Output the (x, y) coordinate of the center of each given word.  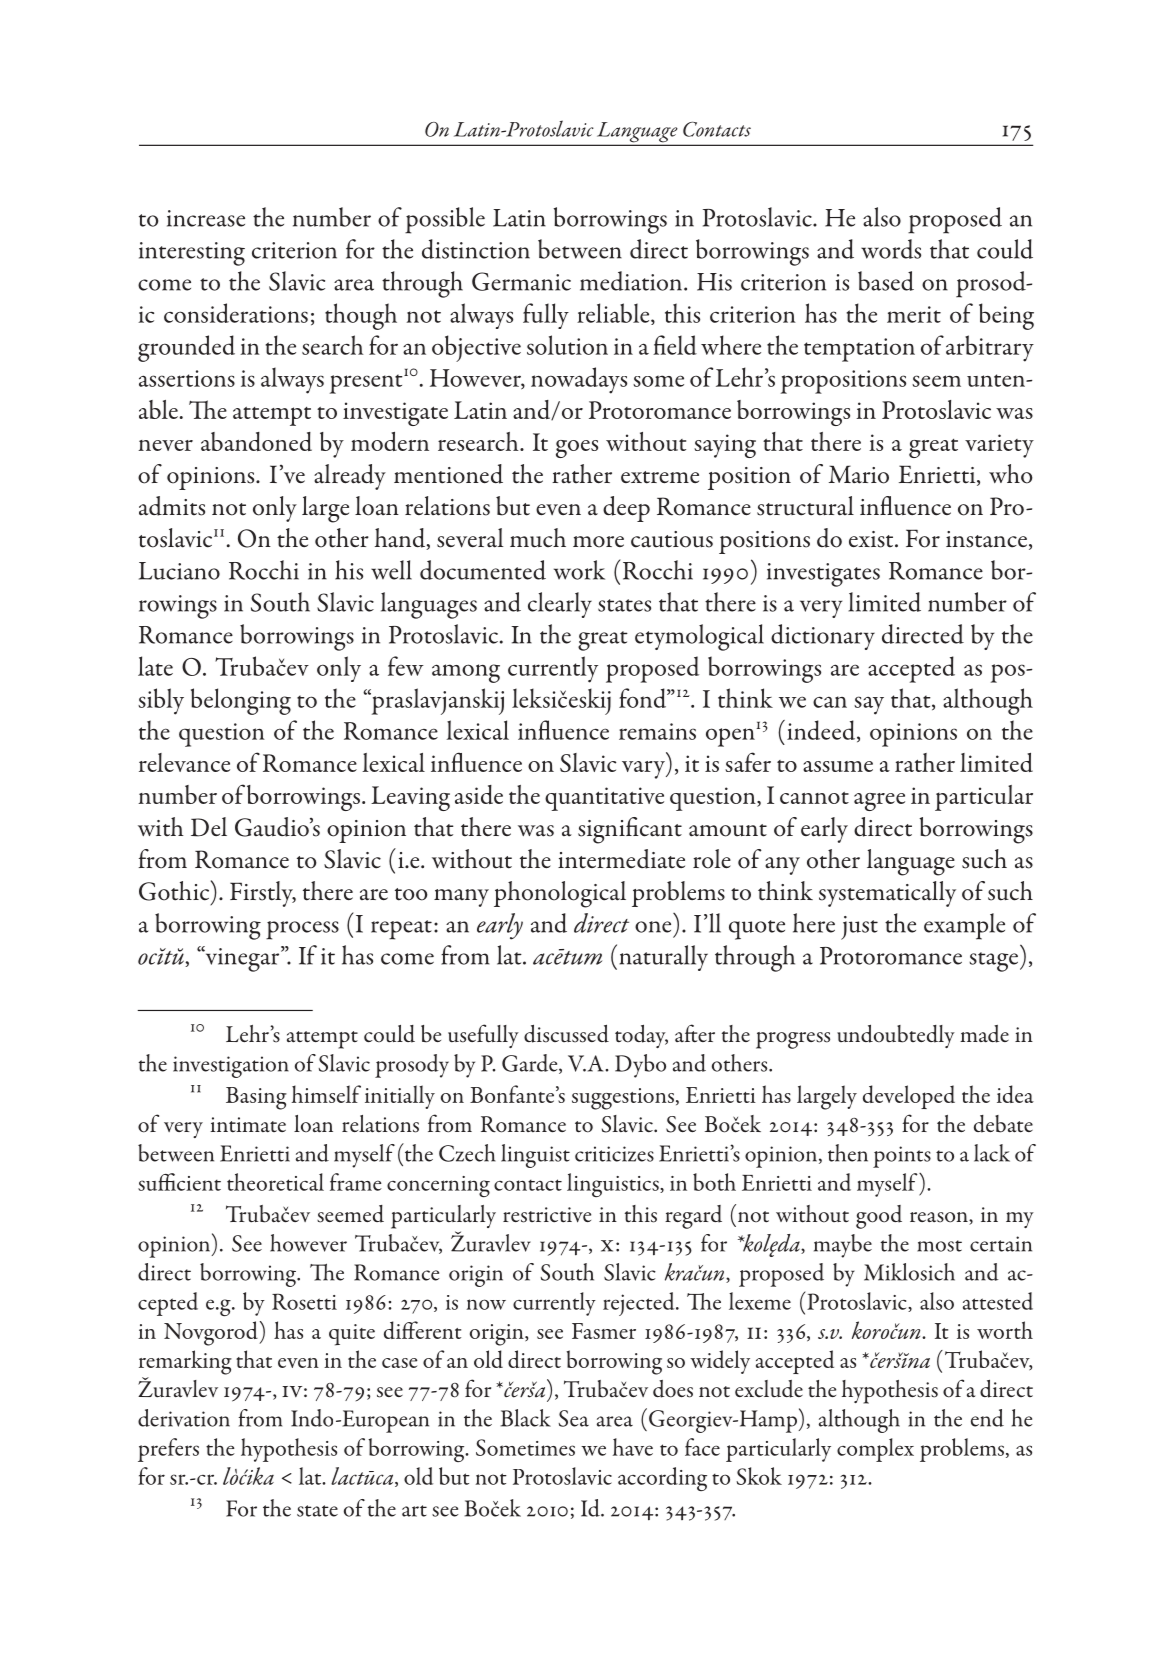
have (633, 1447)
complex (875, 1450)
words (891, 249)
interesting (192, 254)
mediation (632, 281)
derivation (184, 1418)
